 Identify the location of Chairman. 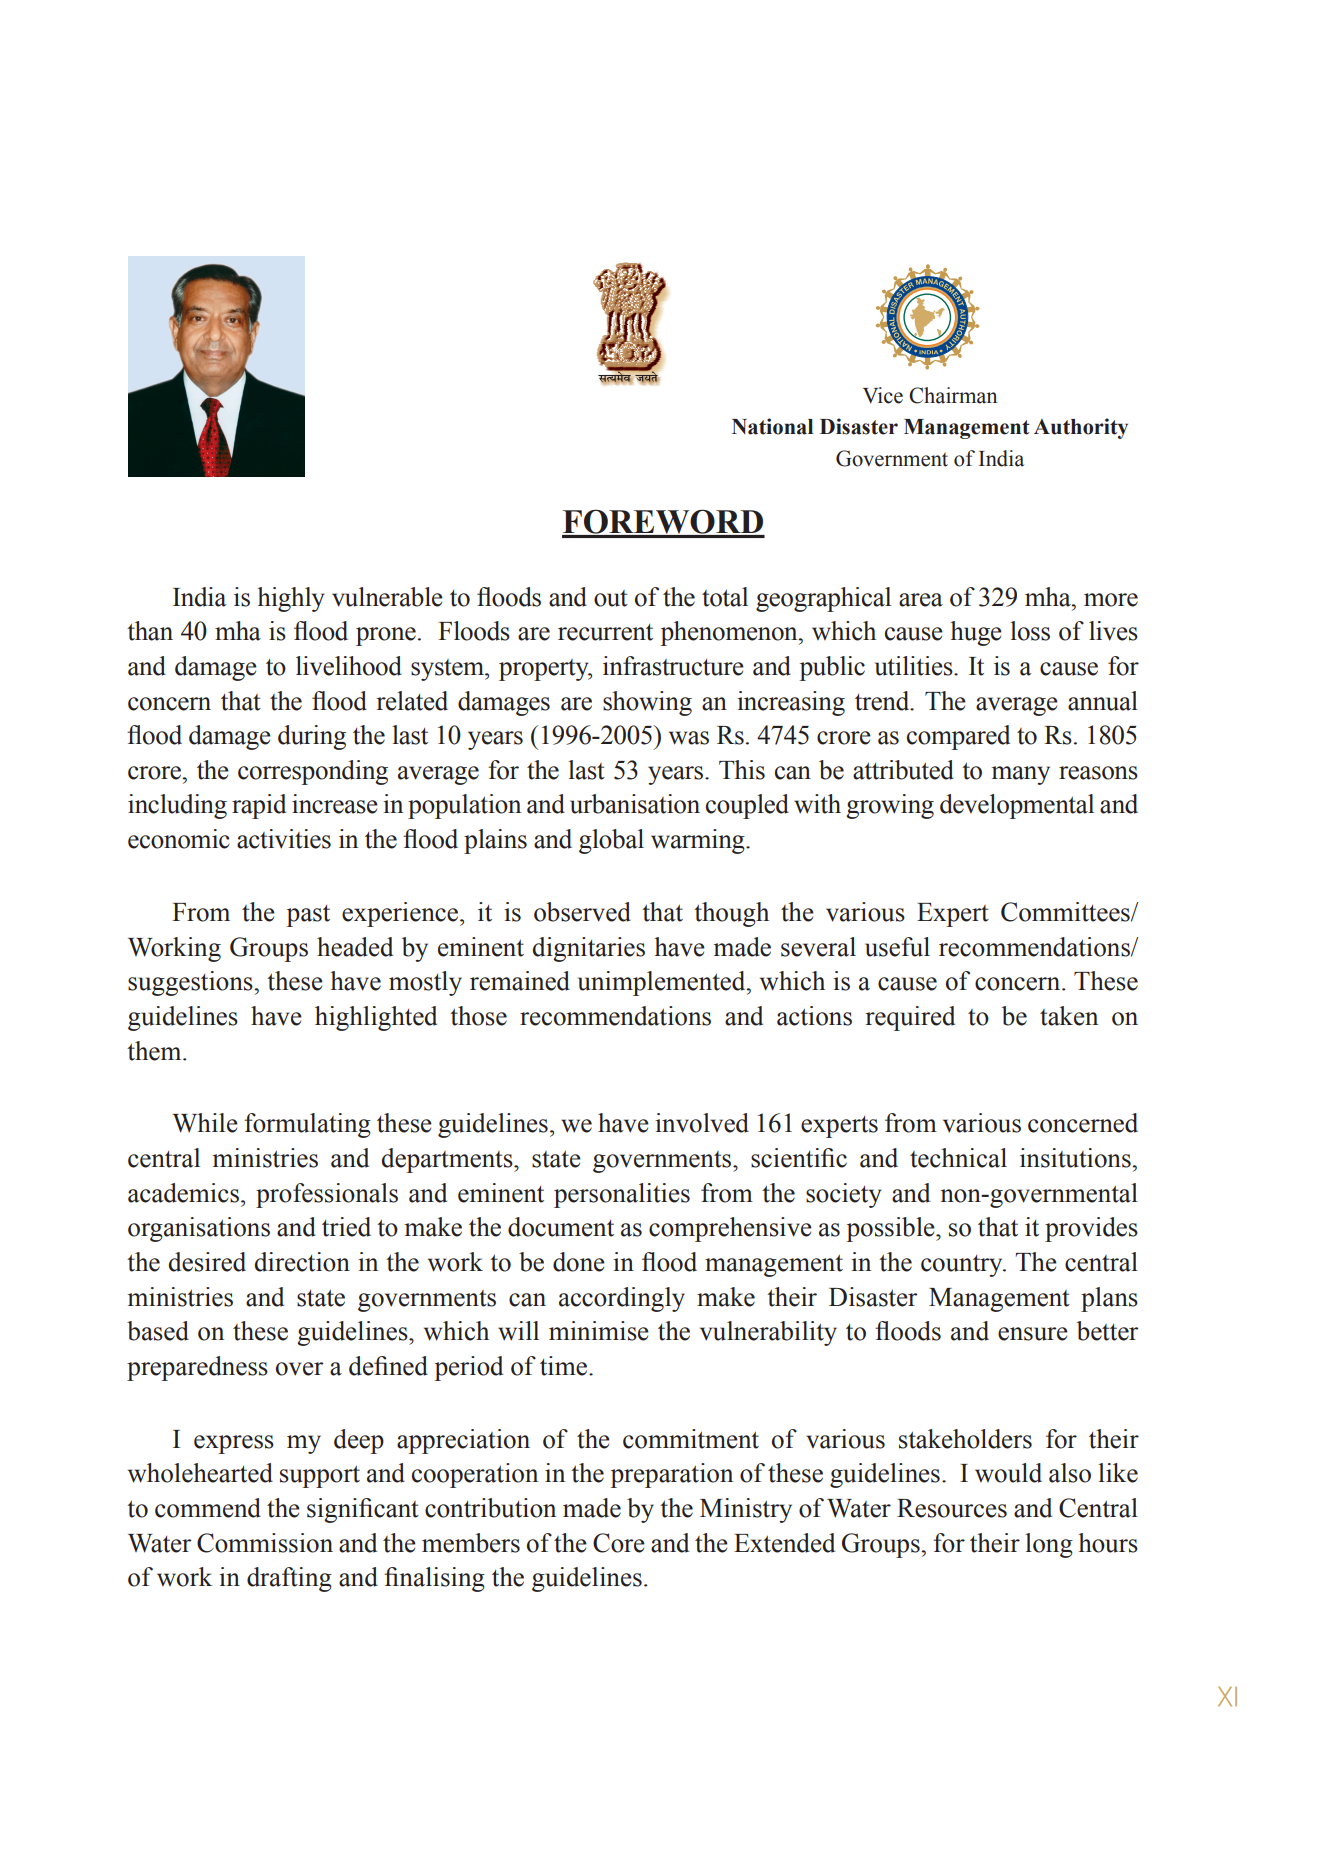
(953, 395).
